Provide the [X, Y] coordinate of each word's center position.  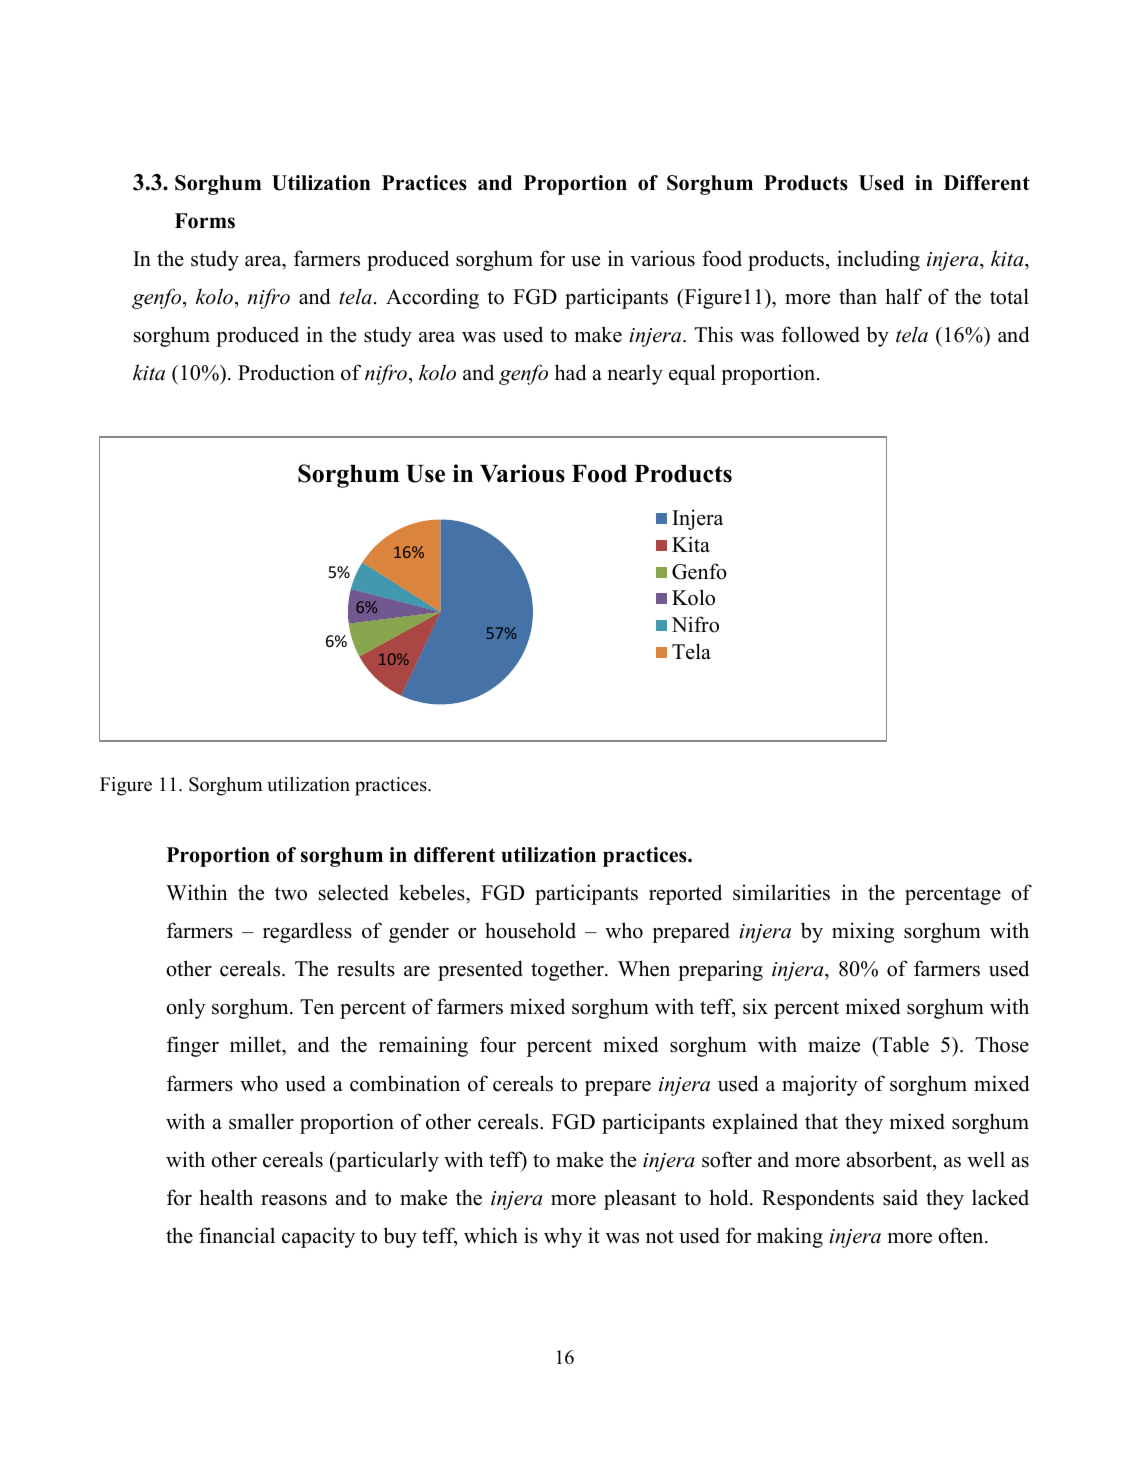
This [713, 334]
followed [821, 334]
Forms [205, 221]
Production [286, 372]
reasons [294, 1200]
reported [685, 894]
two [291, 894]
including [878, 260]
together [568, 970]
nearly [635, 374]
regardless [307, 932]
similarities [781, 892]
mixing [863, 932]
